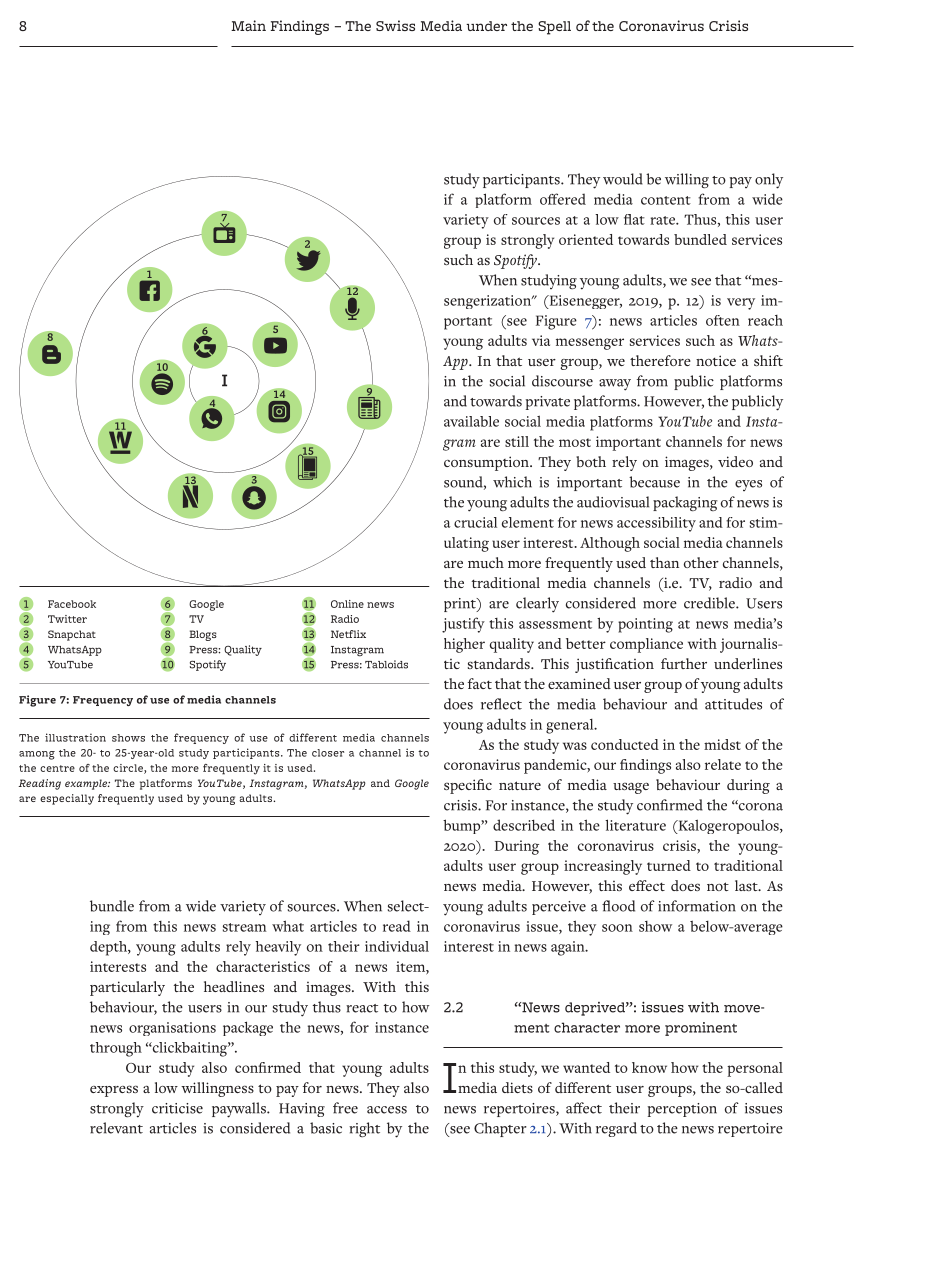 The width and height of the screenshot is (930, 1288). I want to click on Spell, so click(554, 28).
